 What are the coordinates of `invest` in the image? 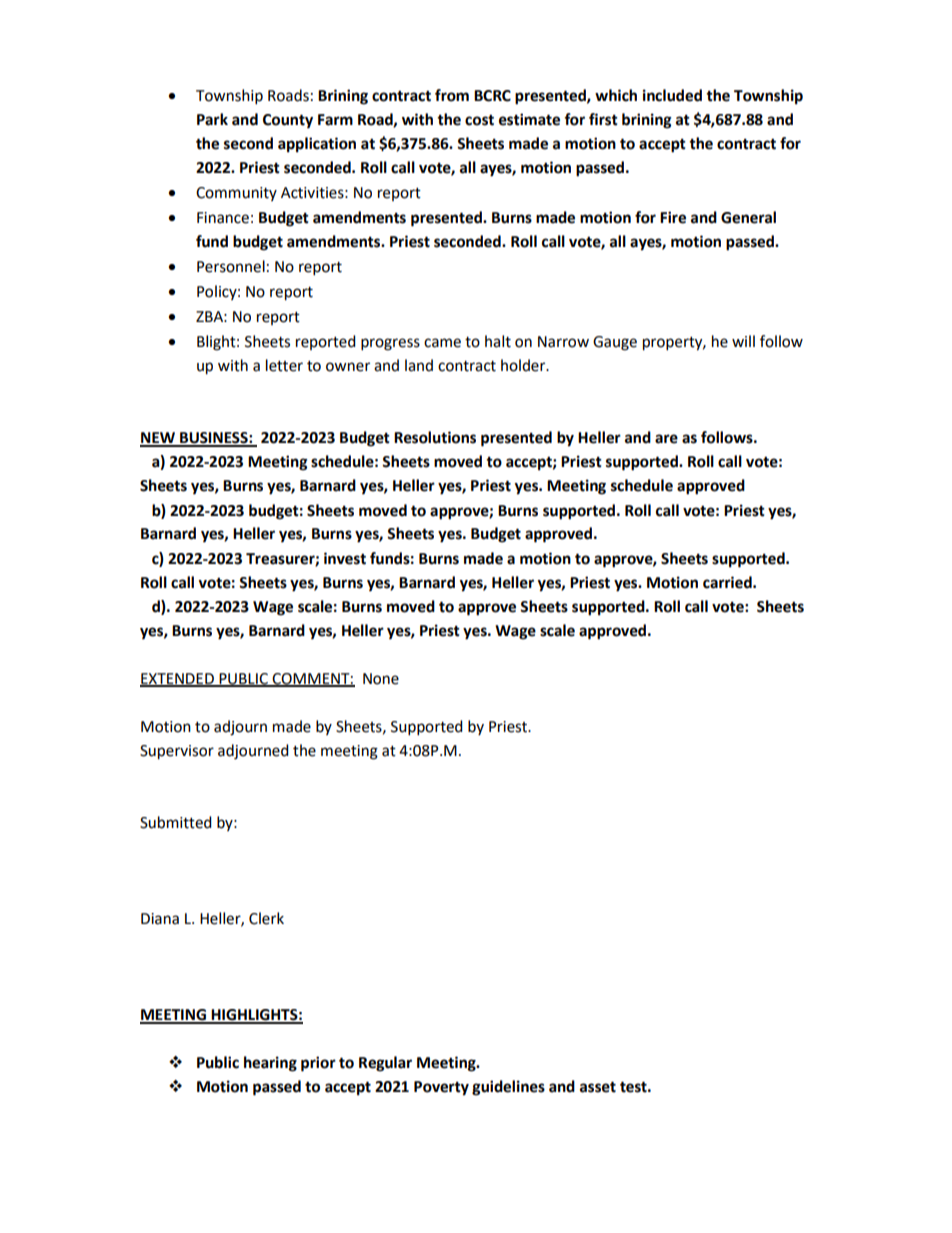 It's located at (345, 558).
